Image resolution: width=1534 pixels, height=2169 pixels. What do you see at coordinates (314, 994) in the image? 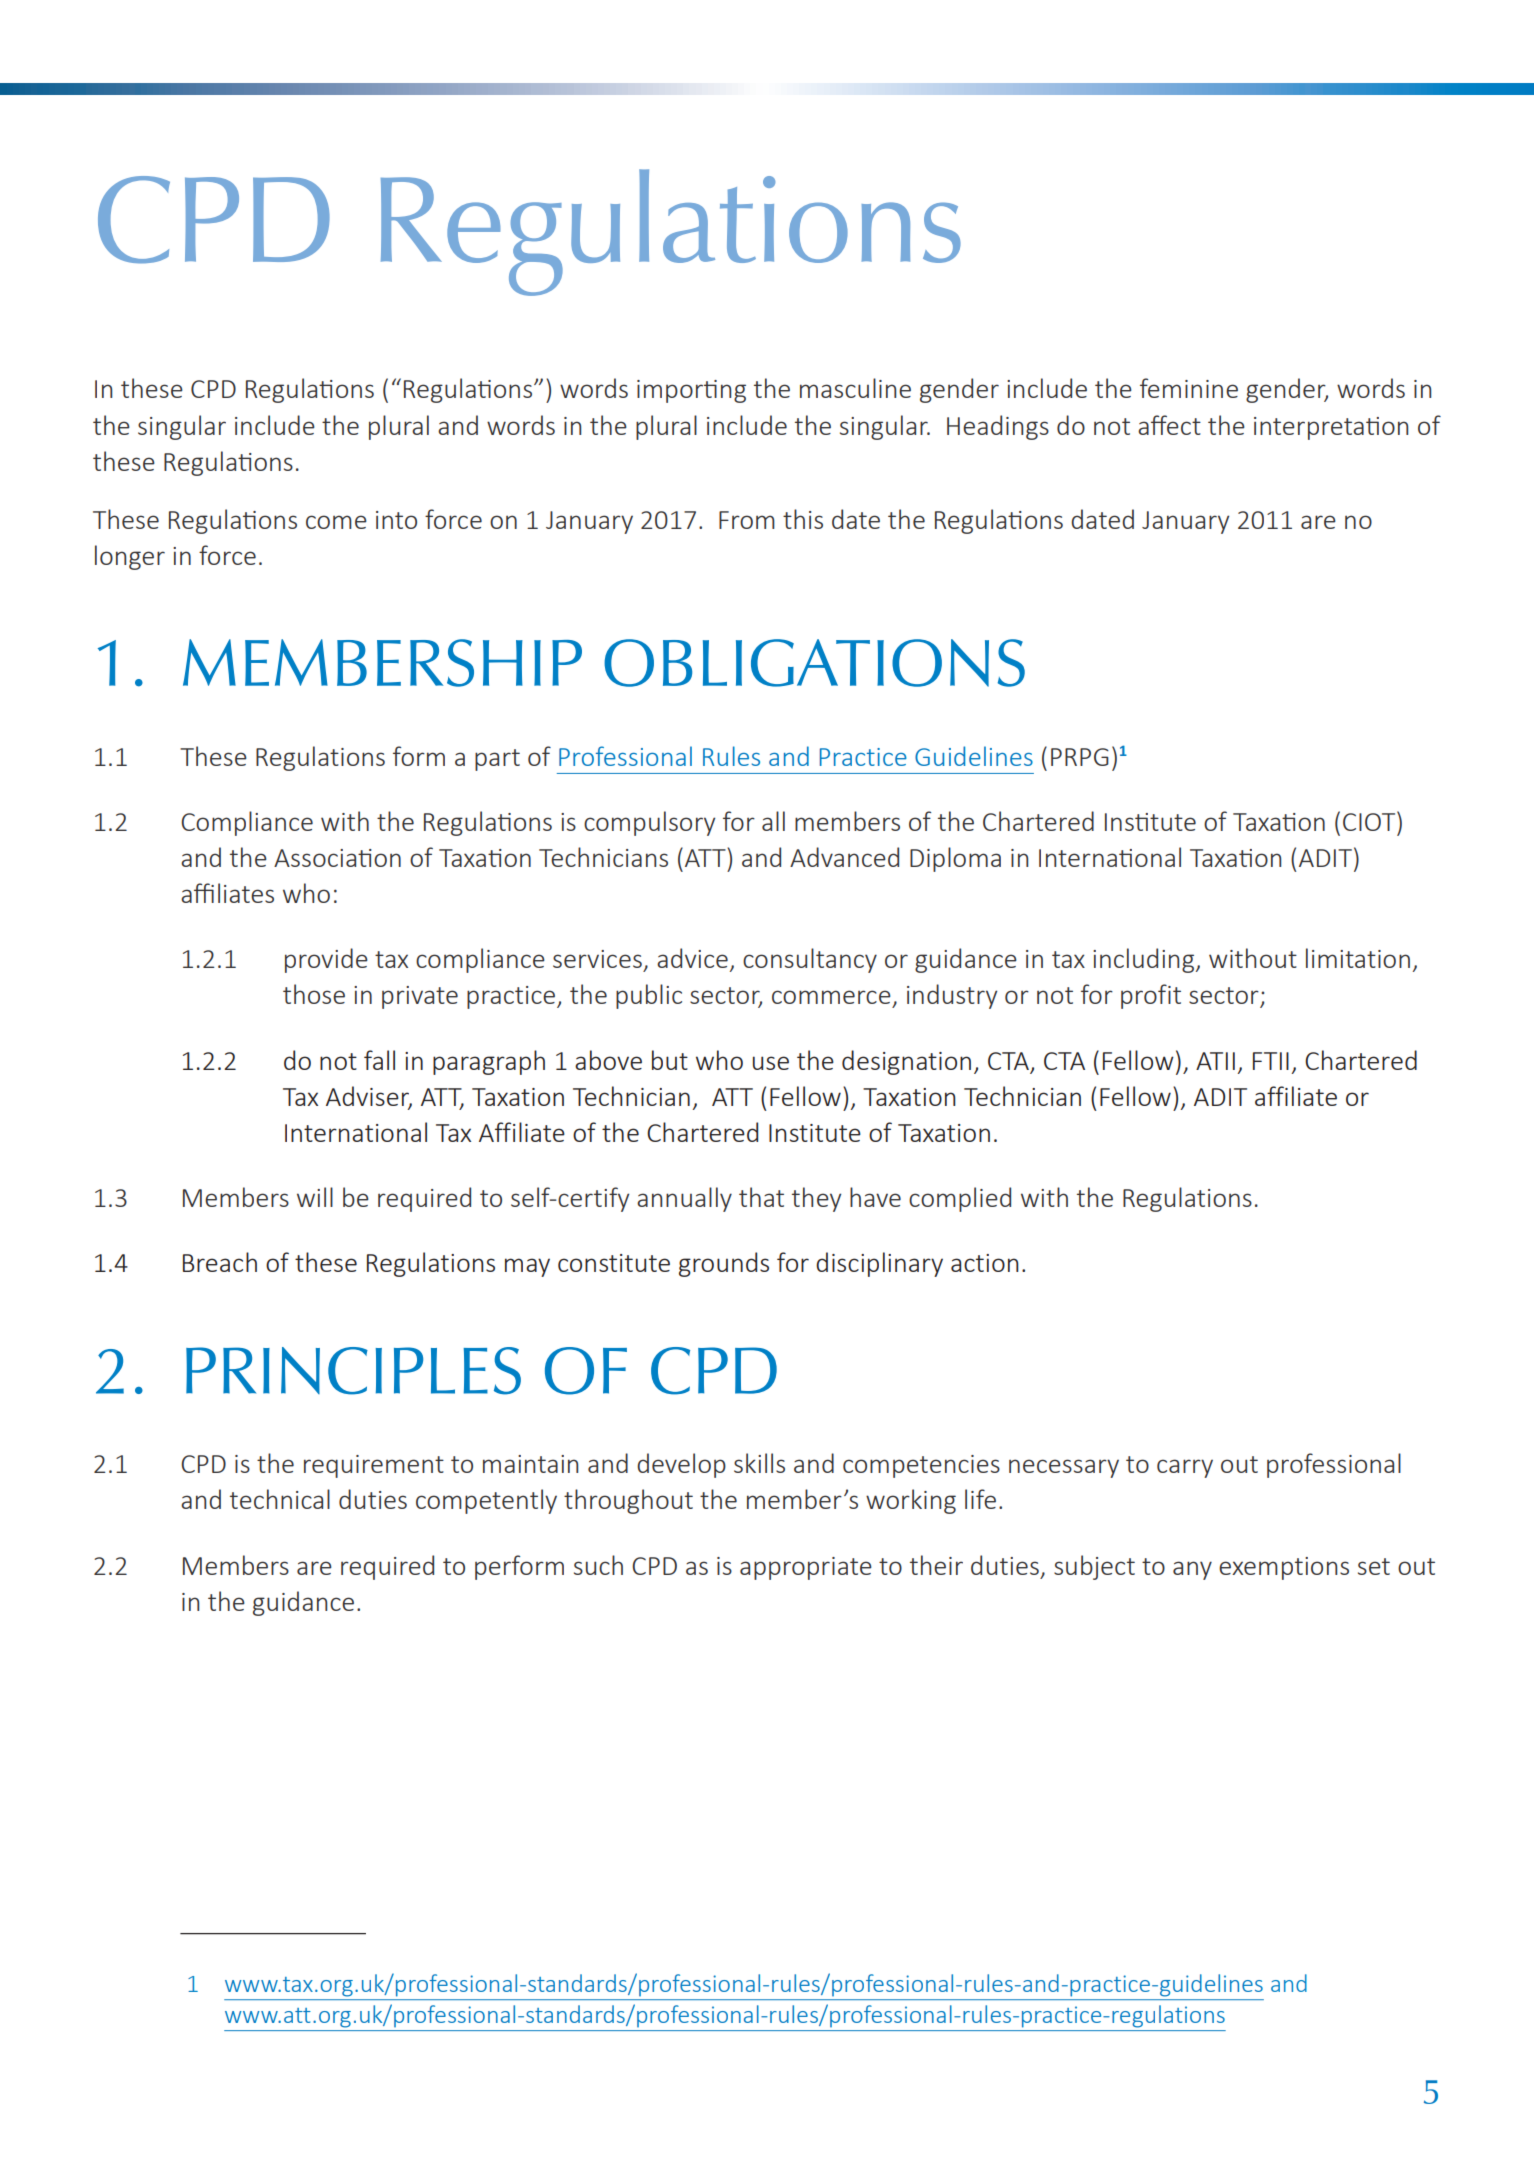
I see `those` at bounding box center [314, 994].
